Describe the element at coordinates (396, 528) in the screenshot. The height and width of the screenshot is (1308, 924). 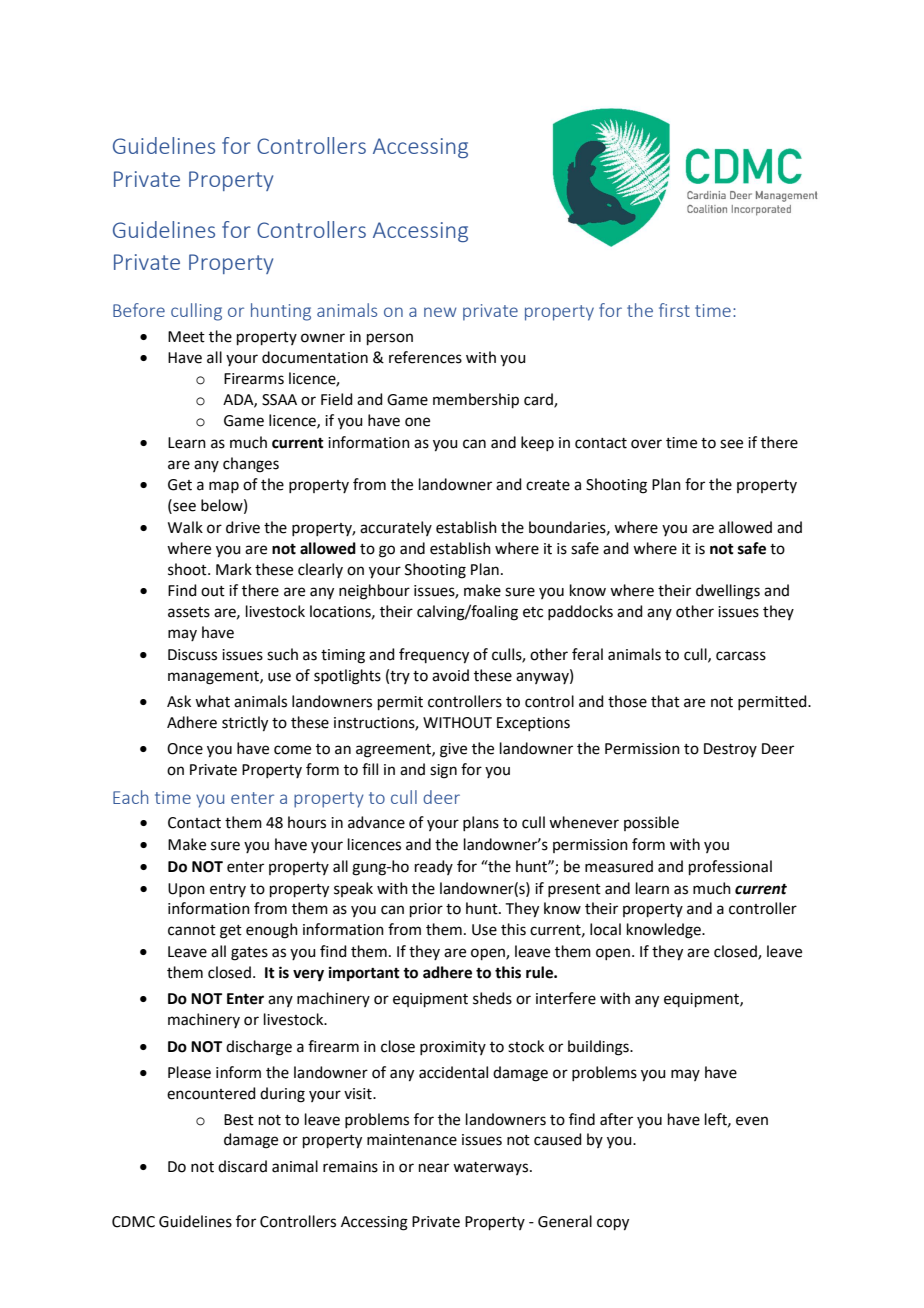
I see `accurately` at that location.
